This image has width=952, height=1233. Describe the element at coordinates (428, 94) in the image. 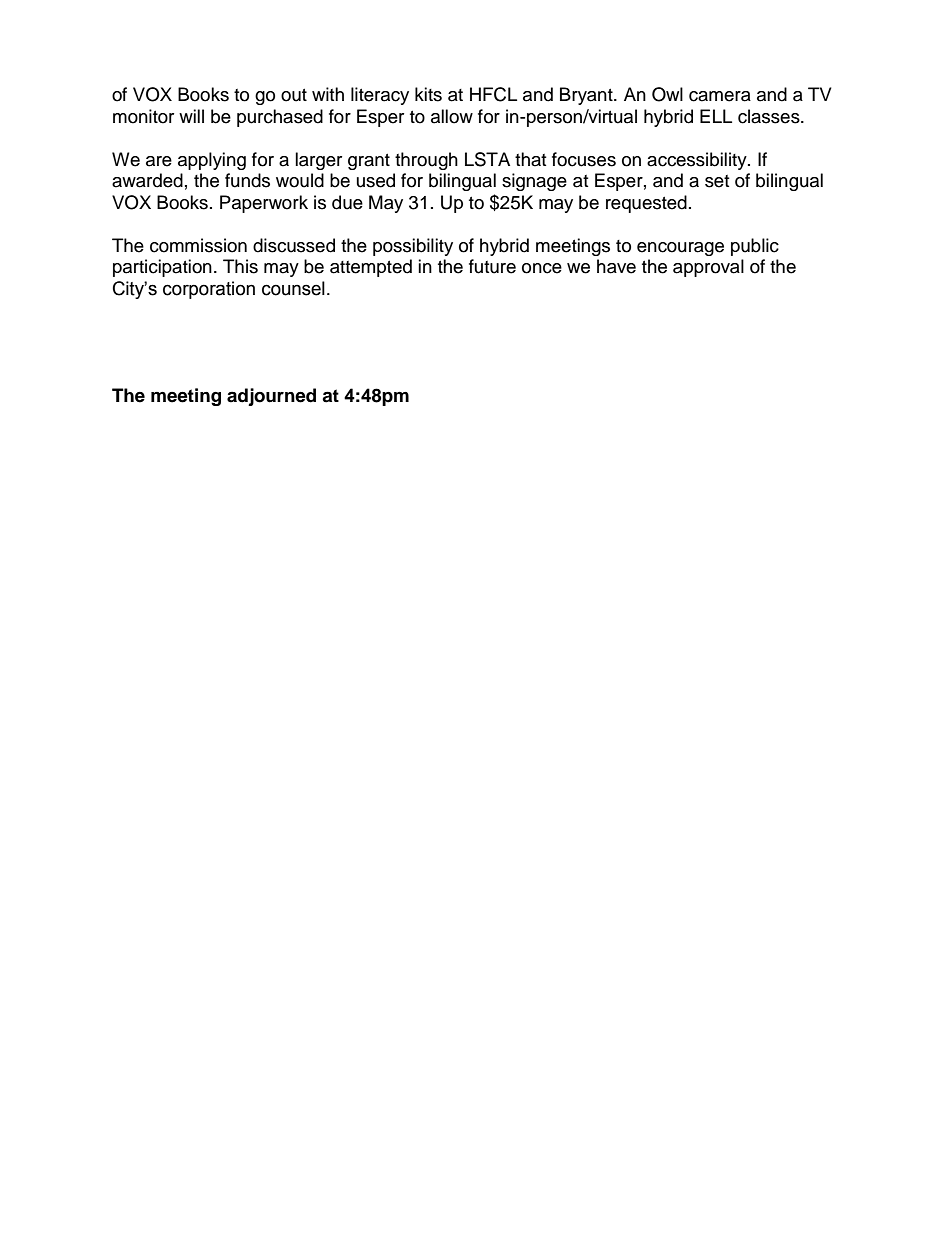

I see `kits` at that location.
